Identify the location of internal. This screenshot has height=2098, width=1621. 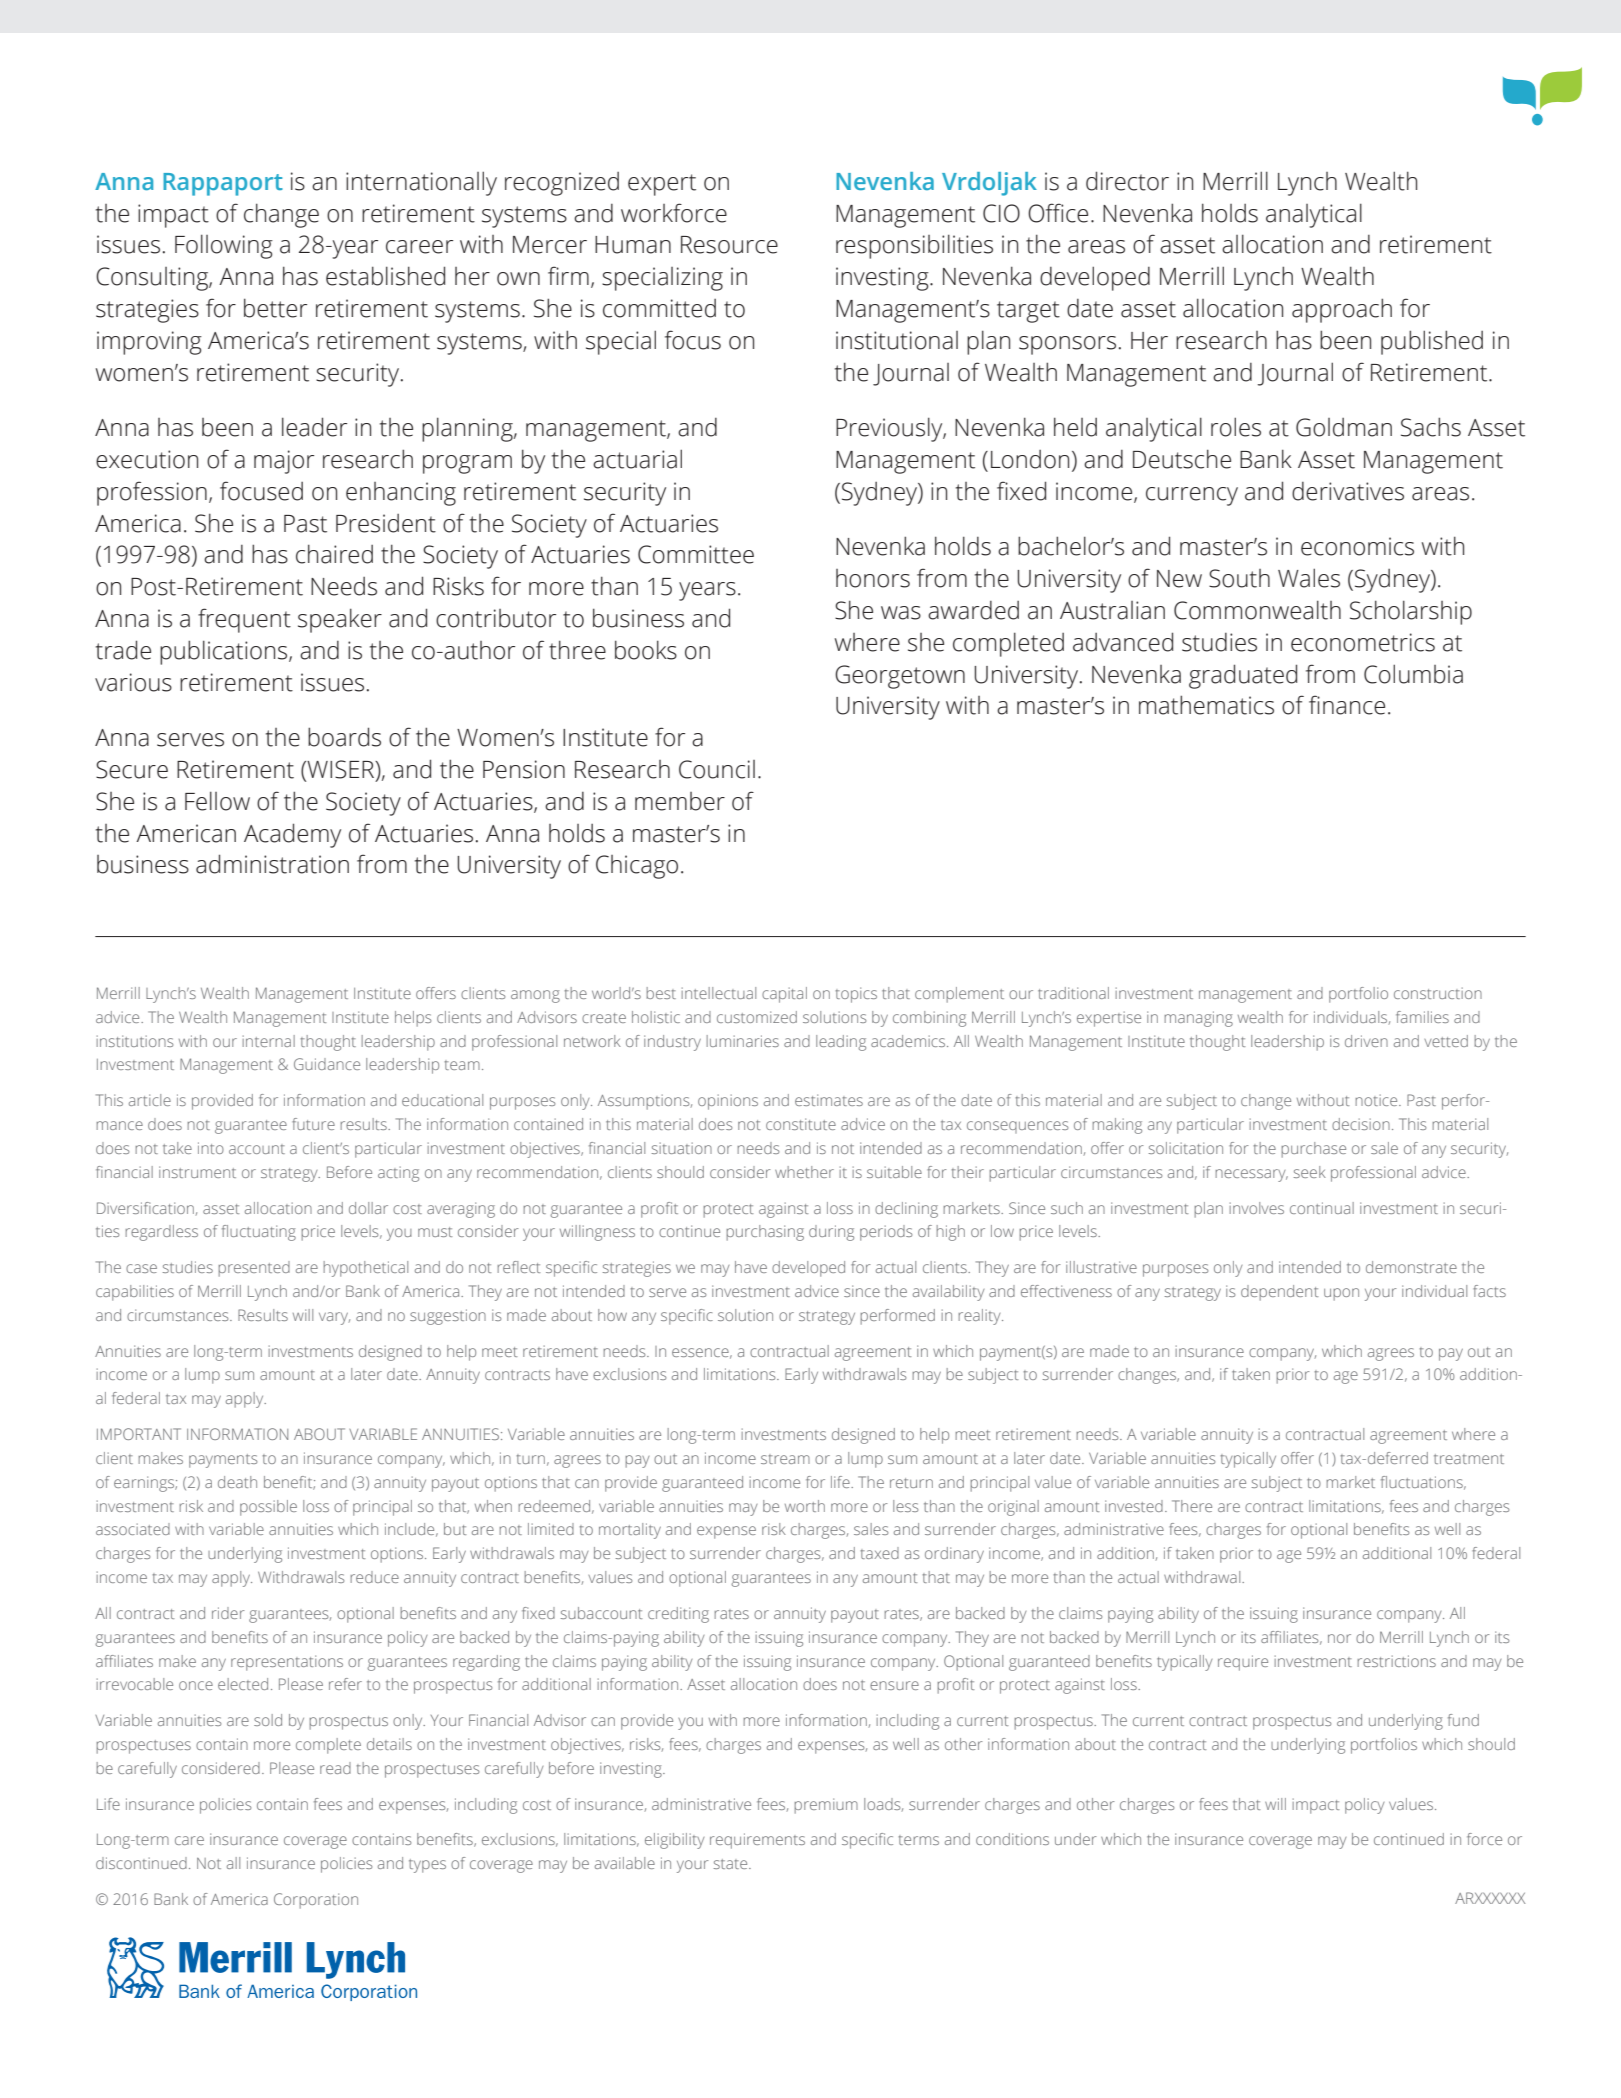
(269, 1041).
